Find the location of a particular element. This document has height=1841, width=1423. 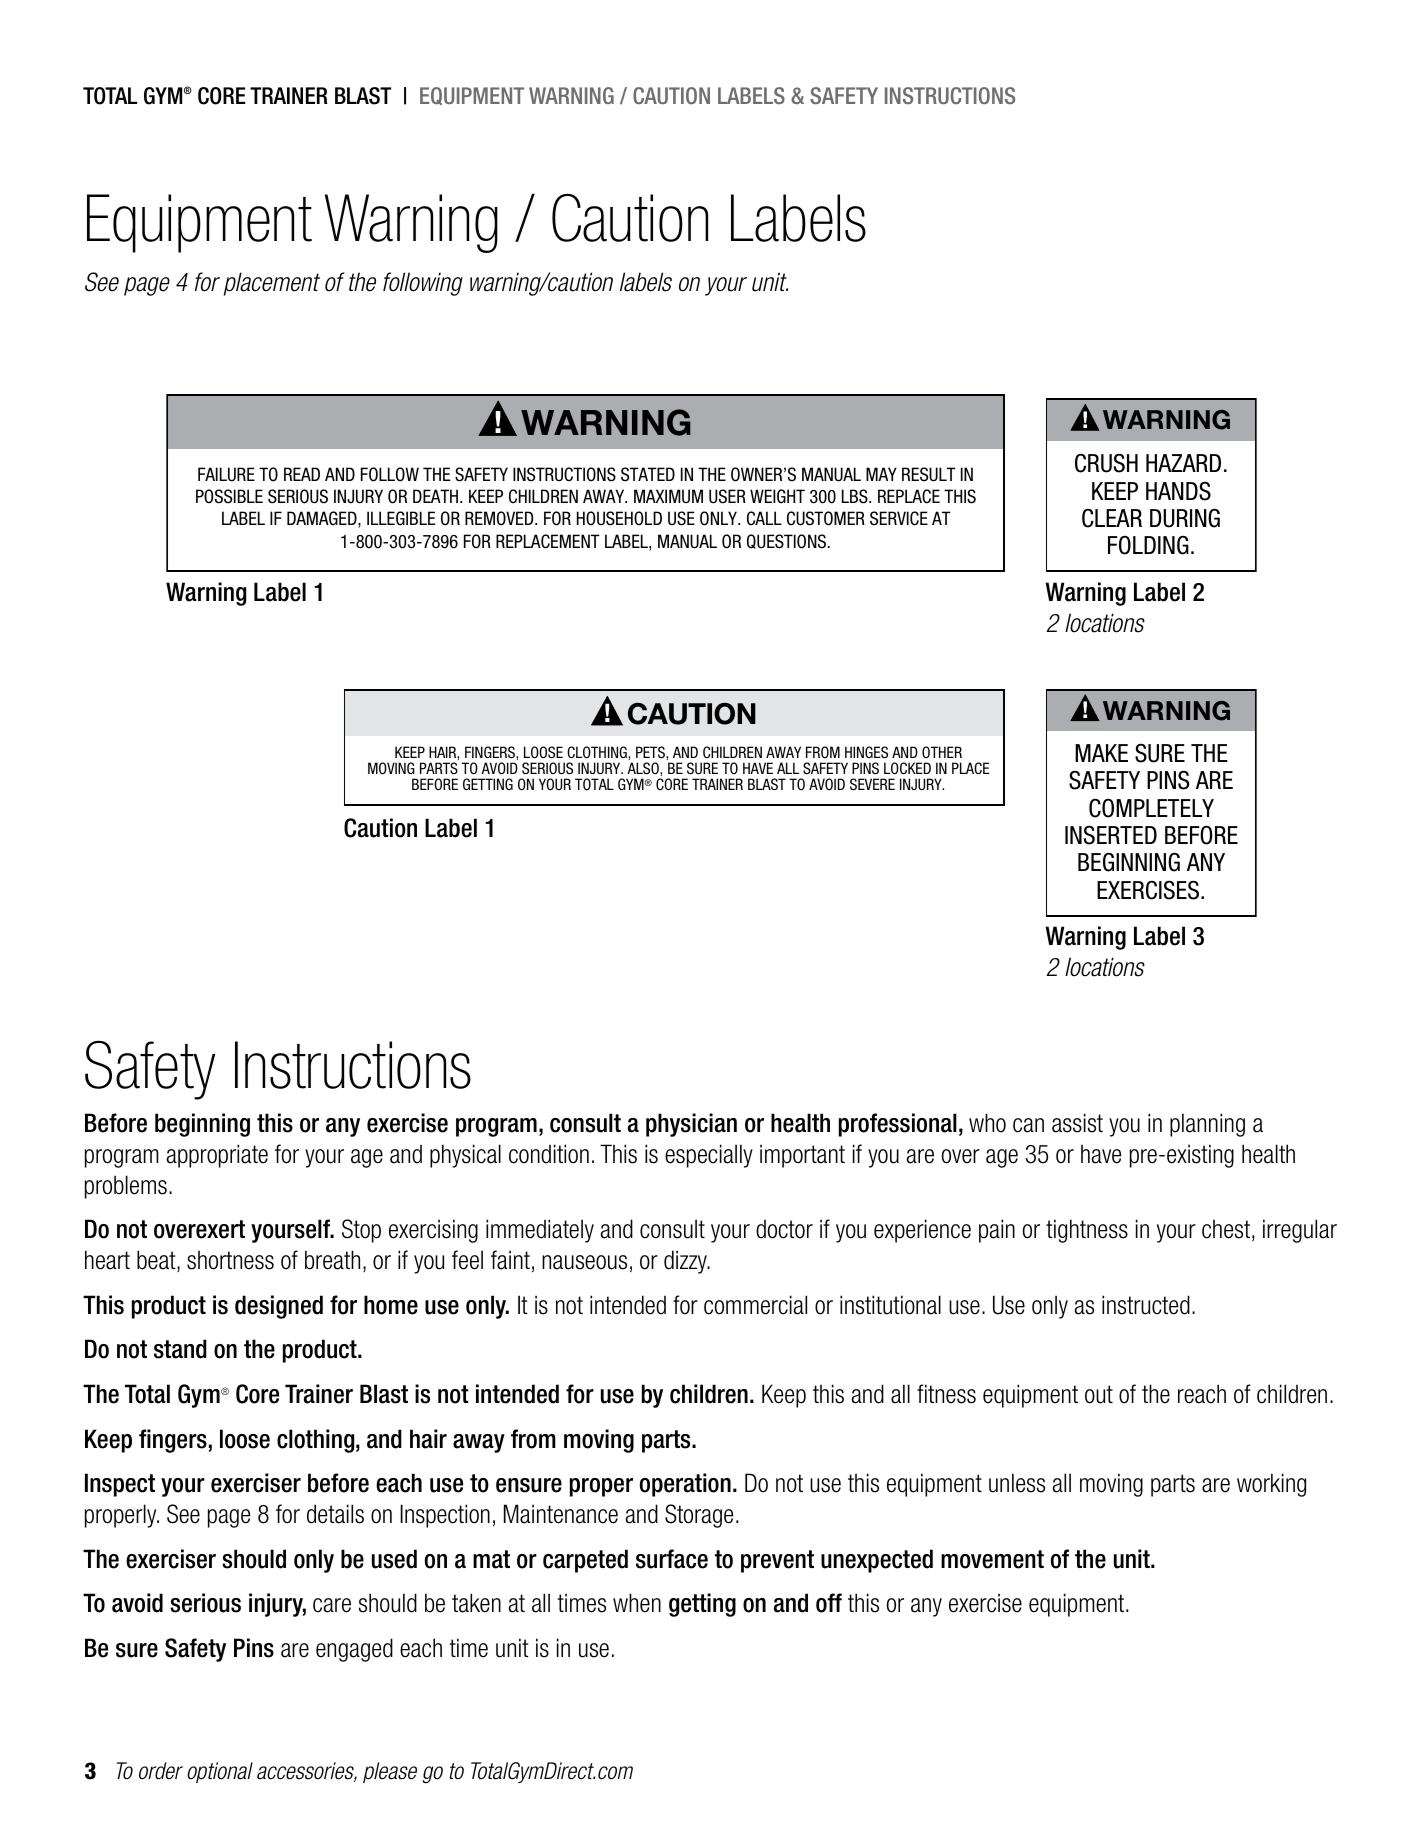

appropriate is located at coordinates (217, 1156).
